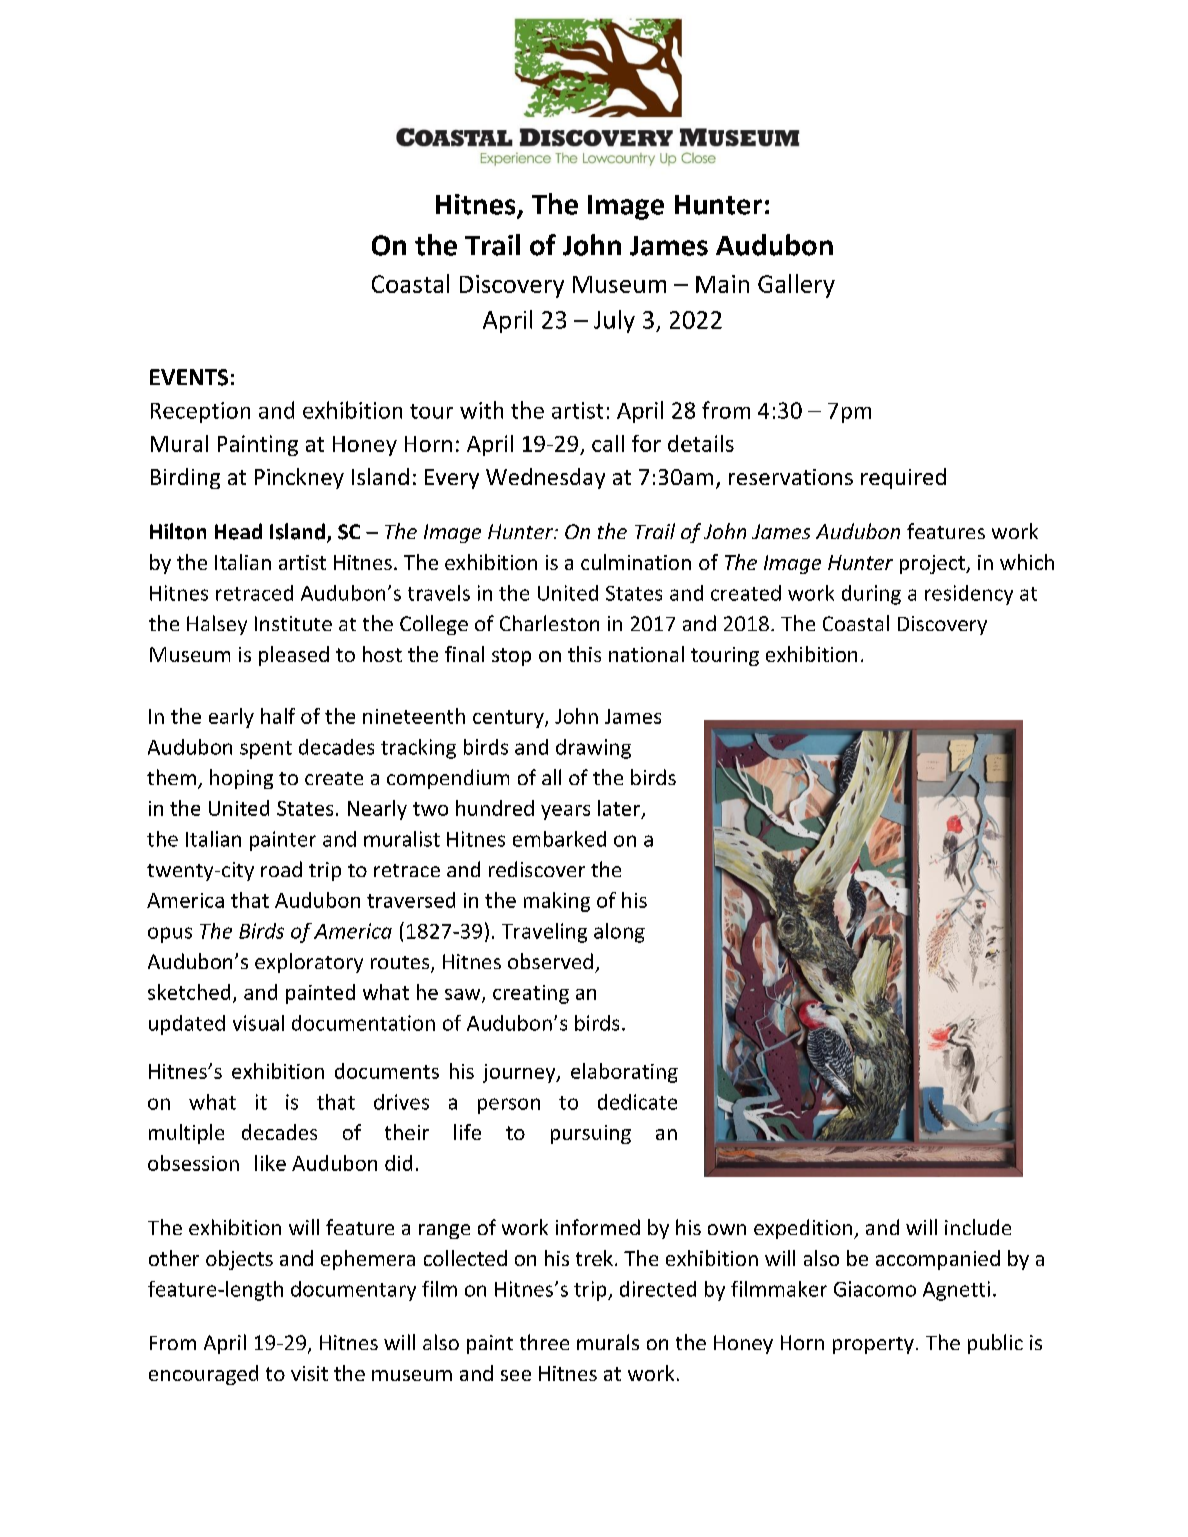 The height and width of the screenshot is (1537, 1188). What do you see at coordinates (281, 869) in the screenshot?
I see `road` at bounding box center [281, 869].
